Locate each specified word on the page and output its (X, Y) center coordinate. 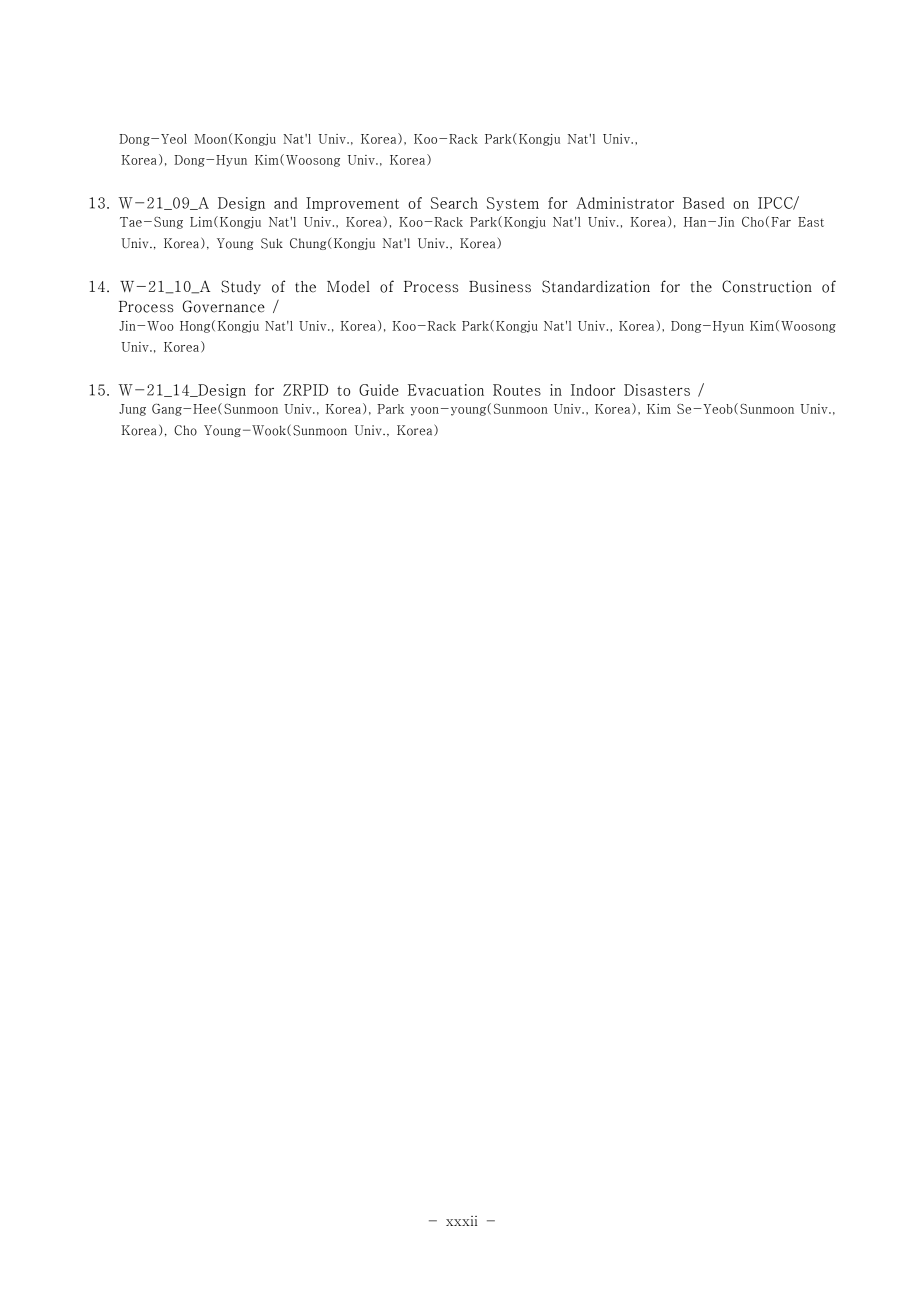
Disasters (657, 390)
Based (704, 203)
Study (241, 287)
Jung (132, 410)
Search (454, 203)
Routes (517, 390)
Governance (224, 306)
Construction (767, 286)
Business (500, 286)
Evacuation (446, 390)
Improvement (352, 204)
